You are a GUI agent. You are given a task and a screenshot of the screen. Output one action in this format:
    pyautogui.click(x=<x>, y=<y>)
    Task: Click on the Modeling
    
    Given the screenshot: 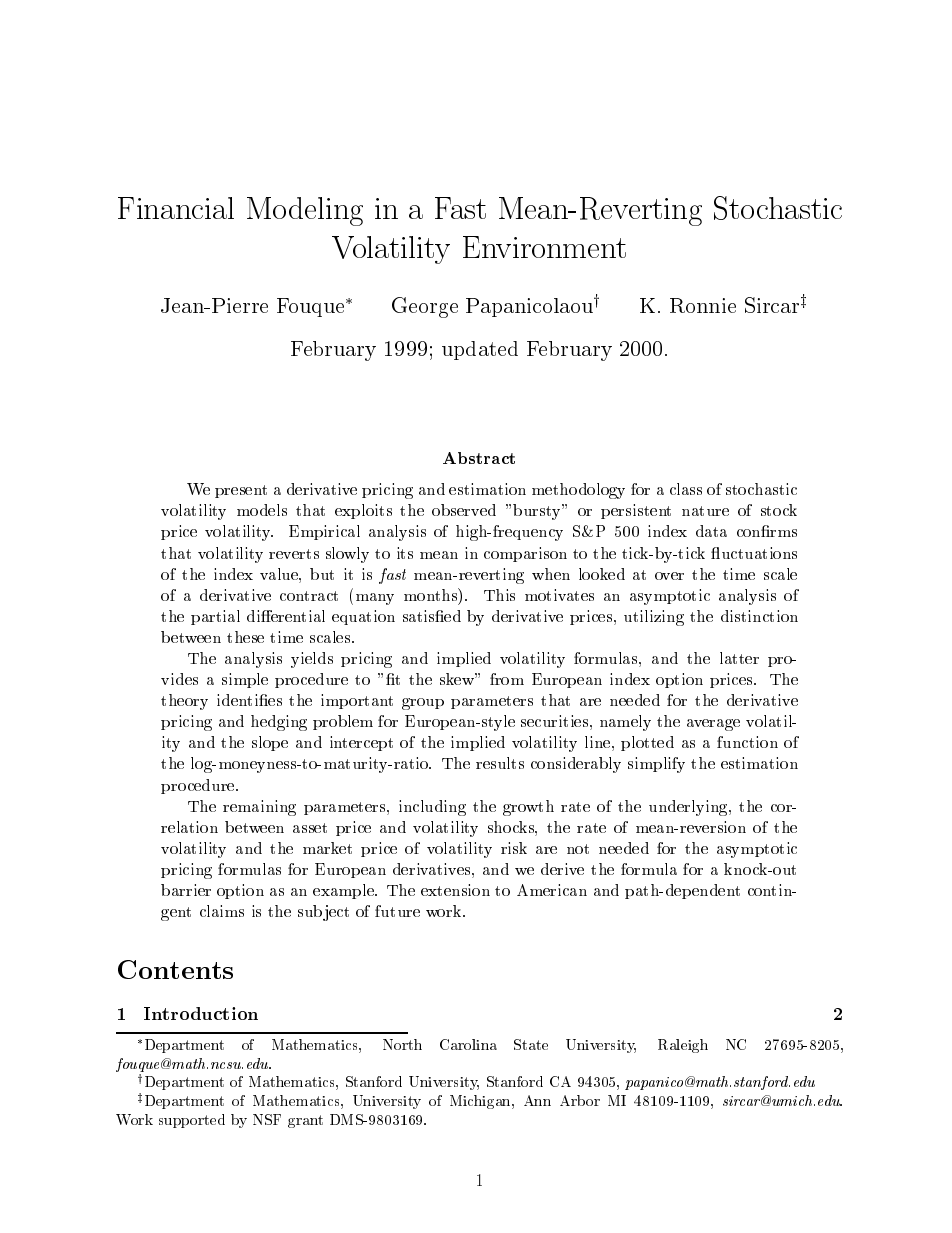 What is the action you would take?
    pyautogui.click(x=305, y=211)
